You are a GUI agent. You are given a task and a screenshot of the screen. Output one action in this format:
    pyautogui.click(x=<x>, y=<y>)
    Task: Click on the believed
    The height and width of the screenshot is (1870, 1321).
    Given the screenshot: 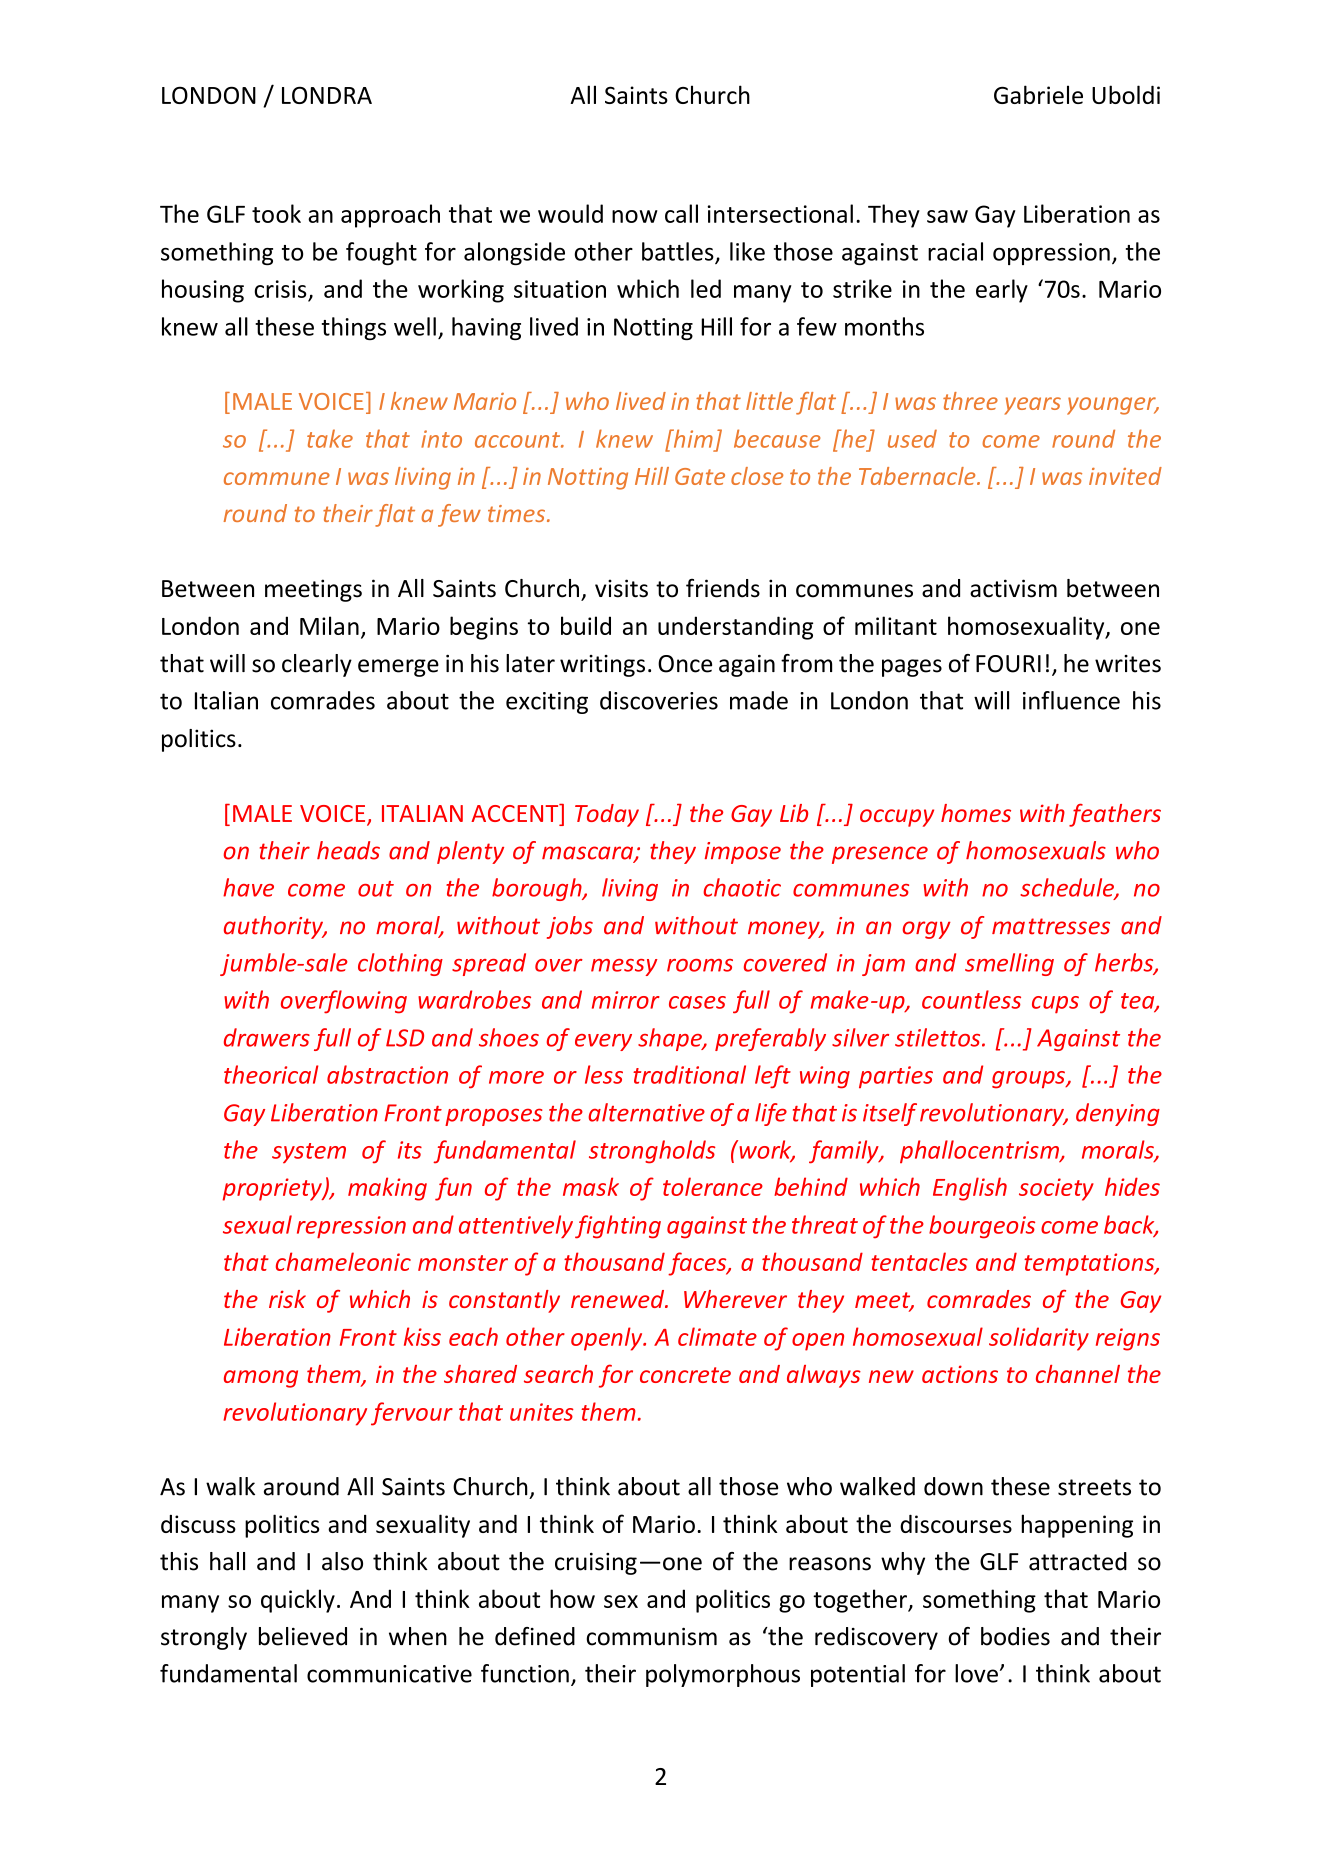 What is the action you would take?
    pyautogui.click(x=303, y=1636)
